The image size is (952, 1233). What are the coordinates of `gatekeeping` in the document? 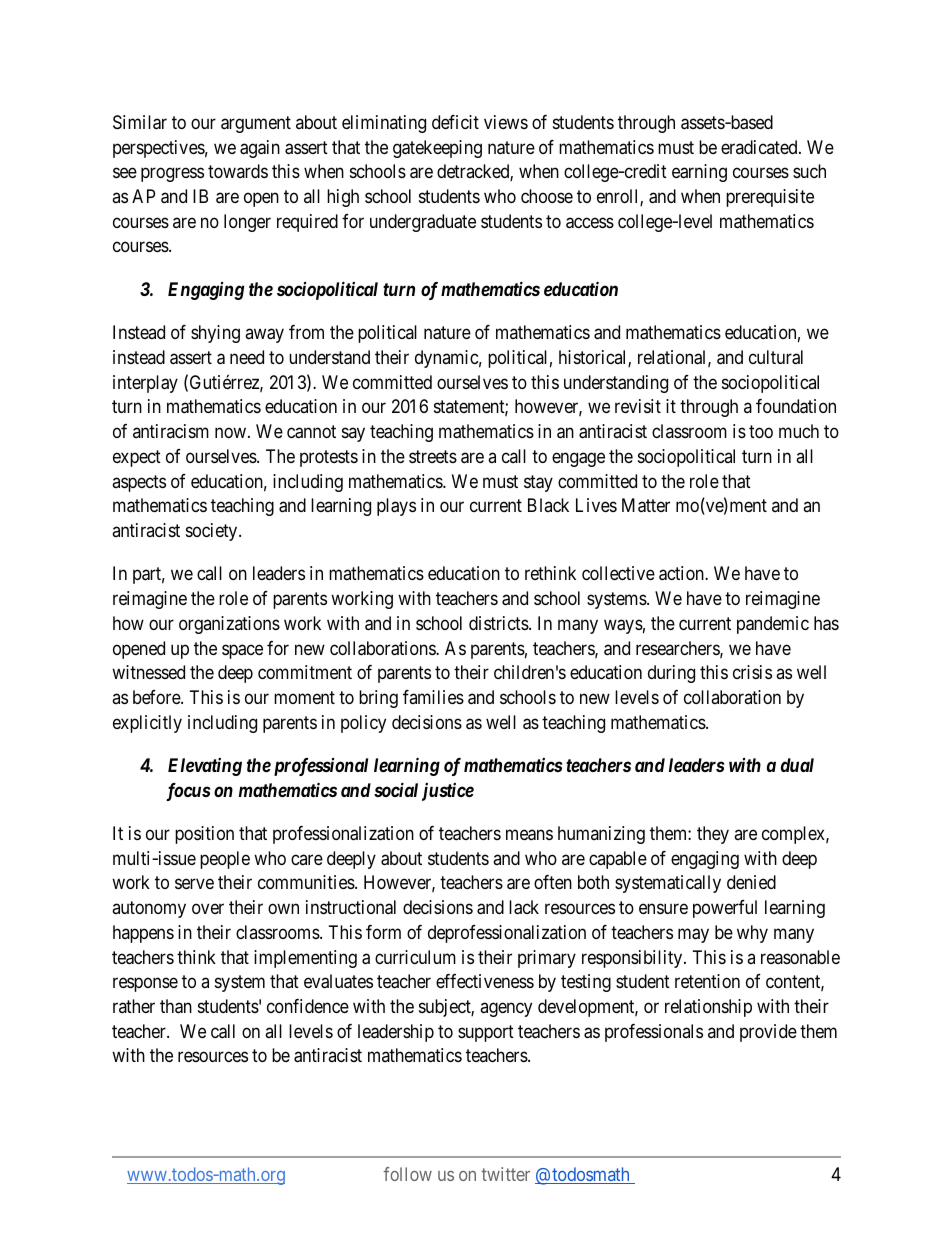 It's located at (437, 149).
